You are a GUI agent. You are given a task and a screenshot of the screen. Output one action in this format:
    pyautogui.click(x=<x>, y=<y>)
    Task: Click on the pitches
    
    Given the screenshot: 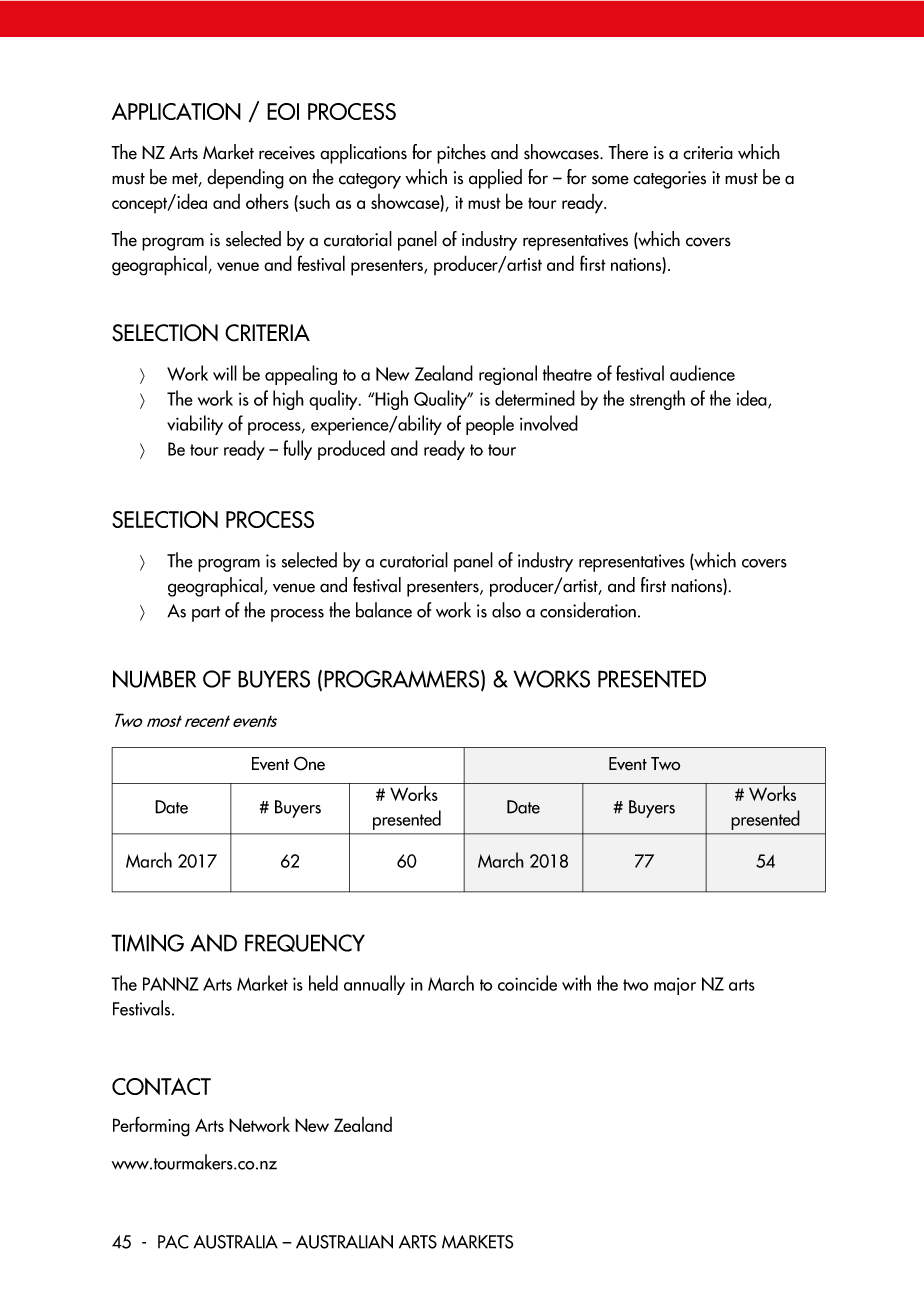 What is the action you would take?
    pyautogui.click(x=461, y=154)
